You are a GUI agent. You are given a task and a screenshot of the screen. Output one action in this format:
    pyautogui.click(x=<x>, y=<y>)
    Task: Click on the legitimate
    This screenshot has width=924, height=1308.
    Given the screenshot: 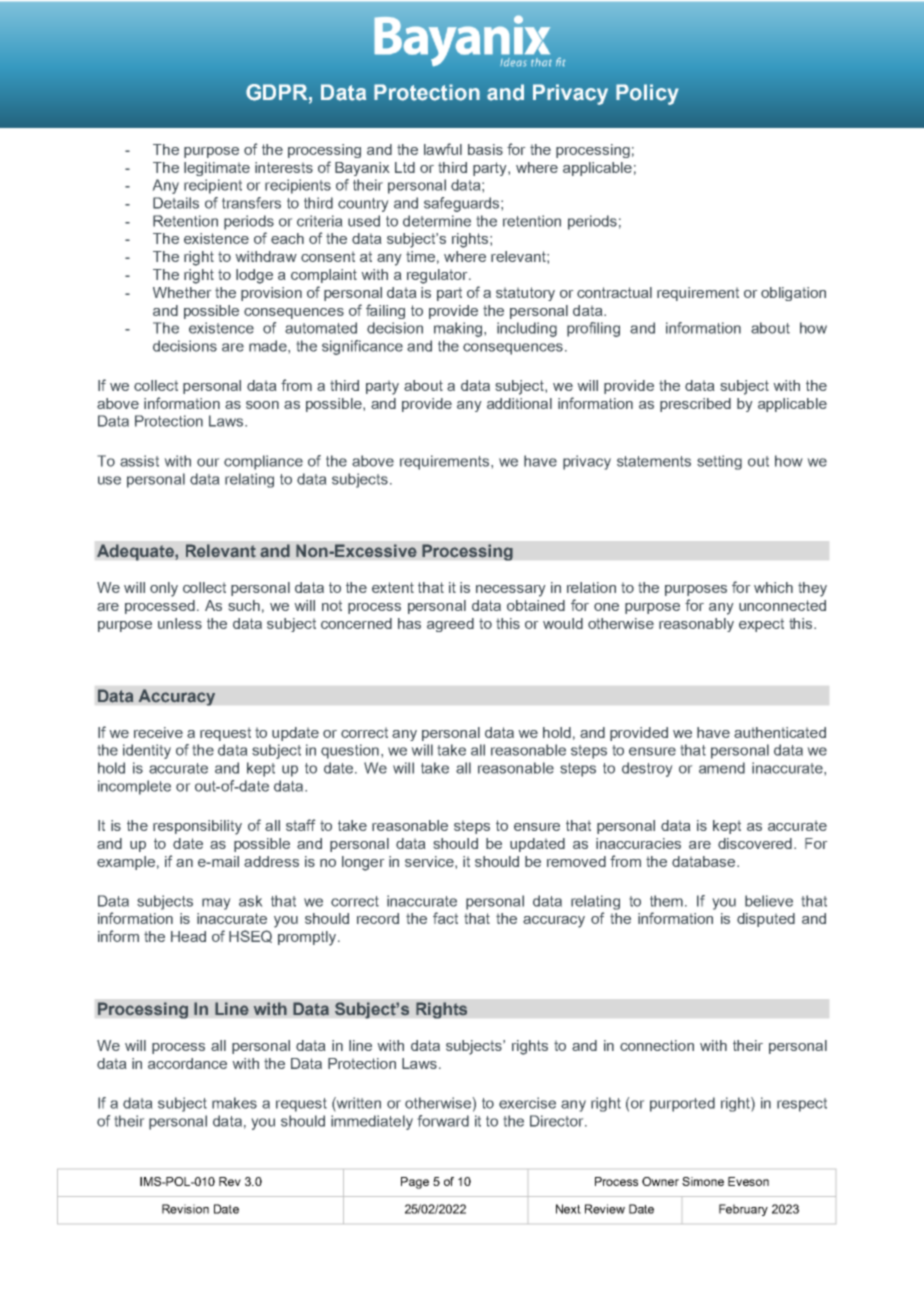 What is the action you would take?
    pyautogui.click(x=217, y=169)
